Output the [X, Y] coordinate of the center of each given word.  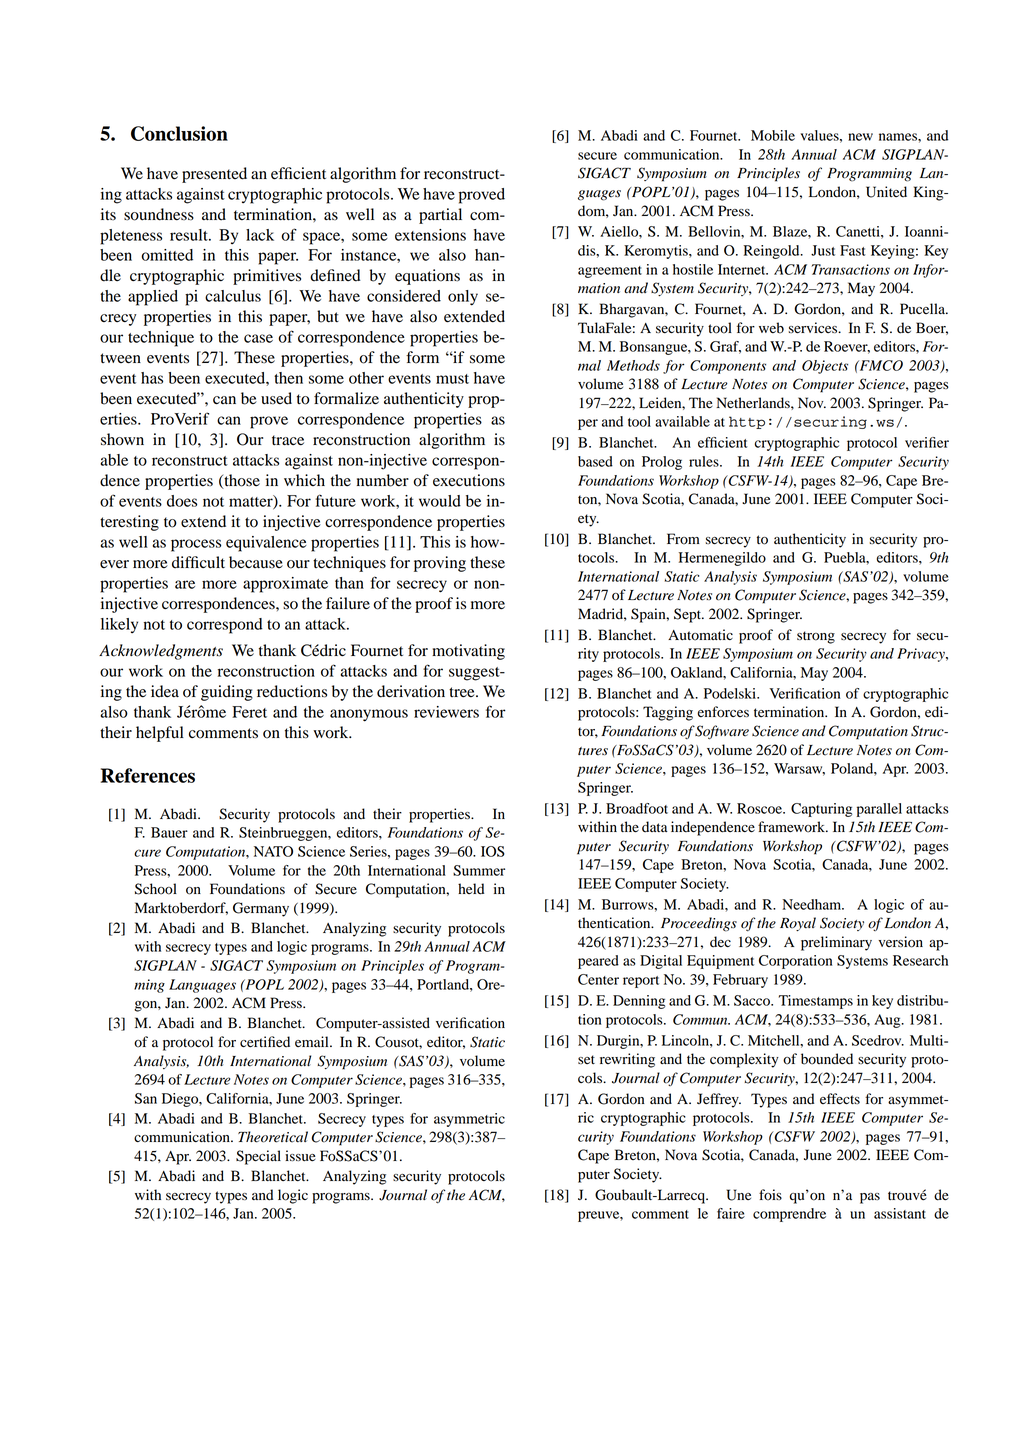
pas [870, 1198]
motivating [468, 652]
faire [731, 1213]
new [860, 137]
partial [440, 216]
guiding [227, 693]
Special [258, 1157]
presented [214, 175]
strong [816, 637]
